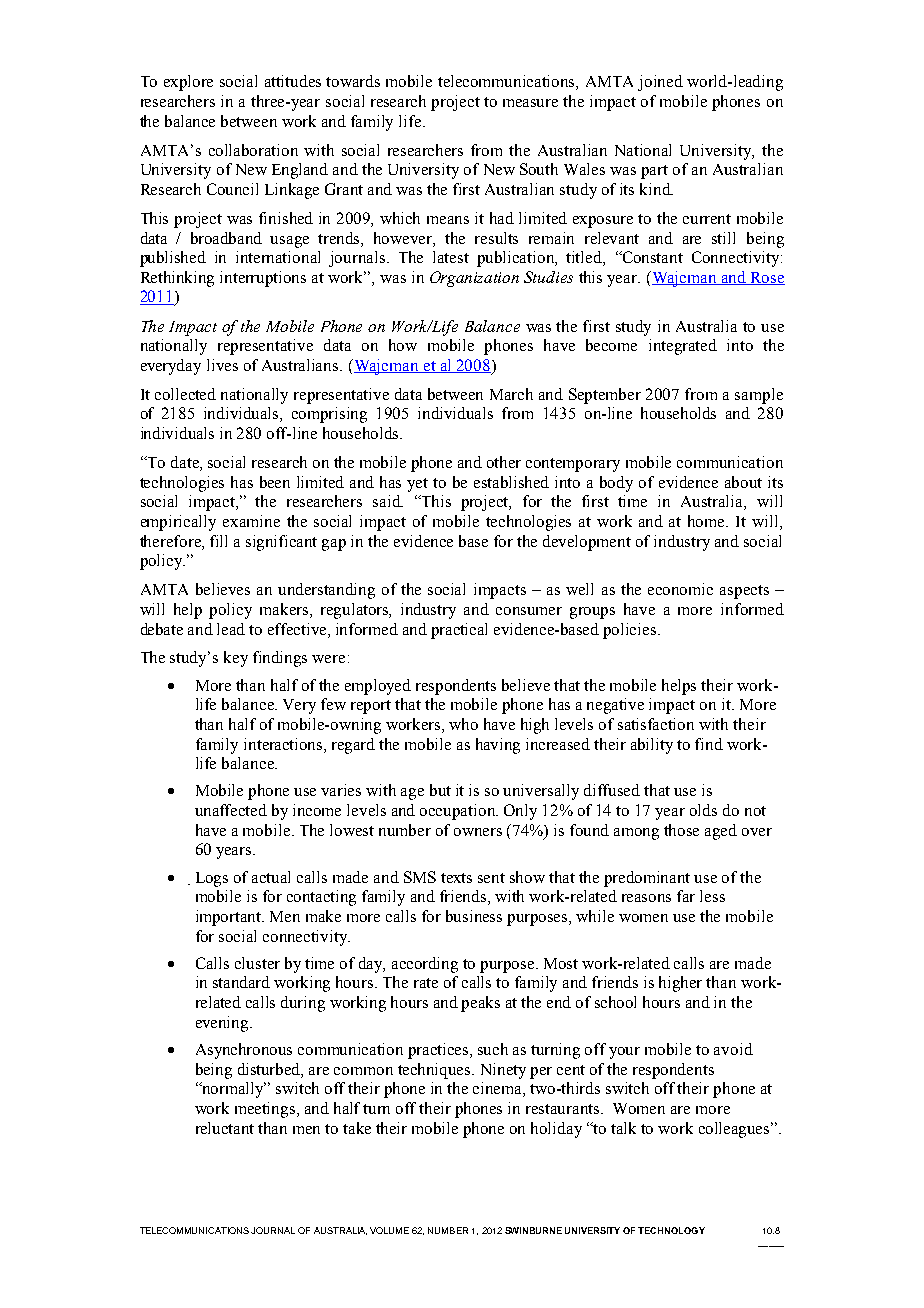  I want to click on measure, so click(530, 103).
